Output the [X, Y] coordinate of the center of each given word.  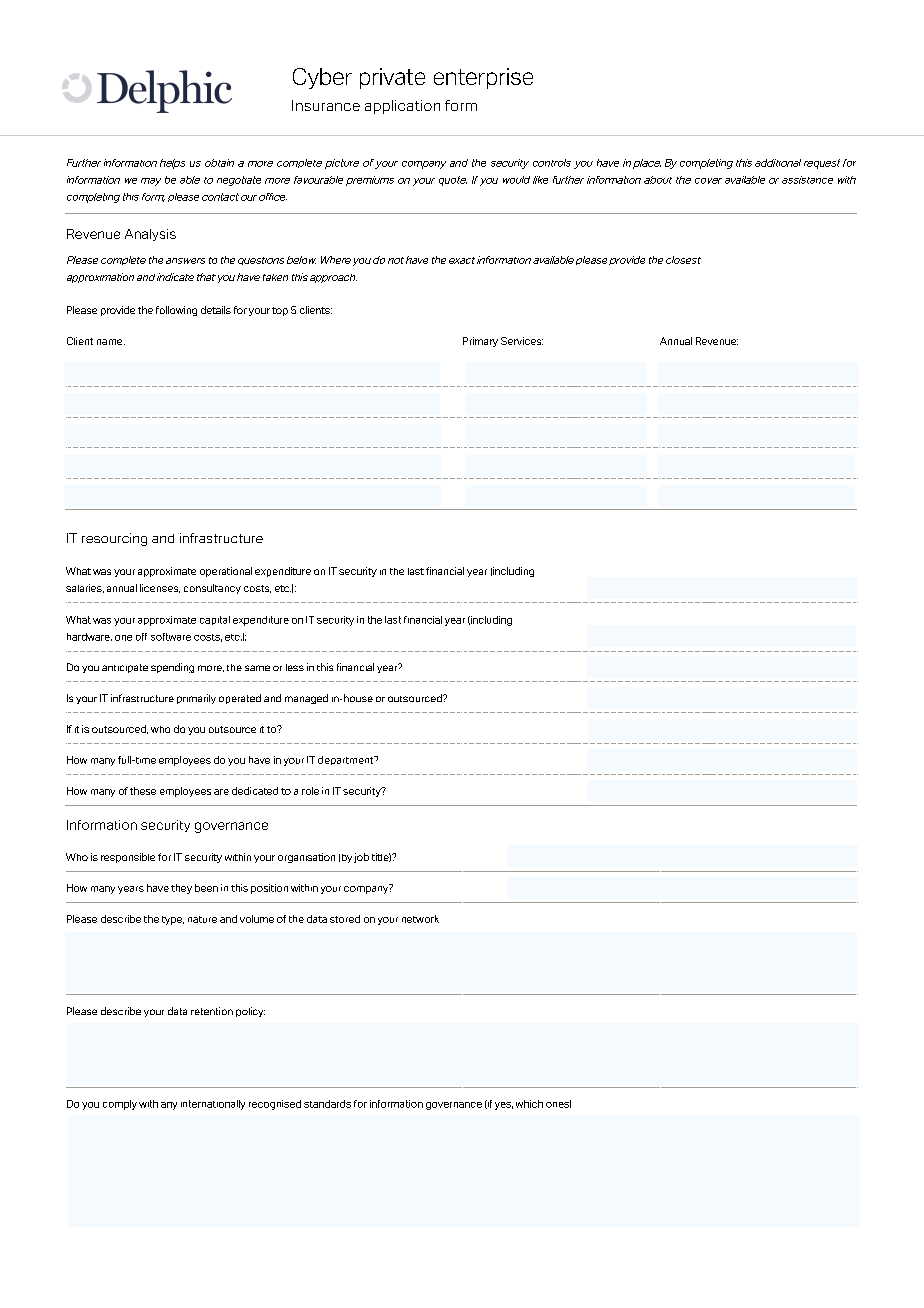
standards [327, 1104]
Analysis [150, 235]
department [347, 760]
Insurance [326, 105]
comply [120, 1105]
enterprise [483, 78]
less [295, 667]
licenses [160, 588]
